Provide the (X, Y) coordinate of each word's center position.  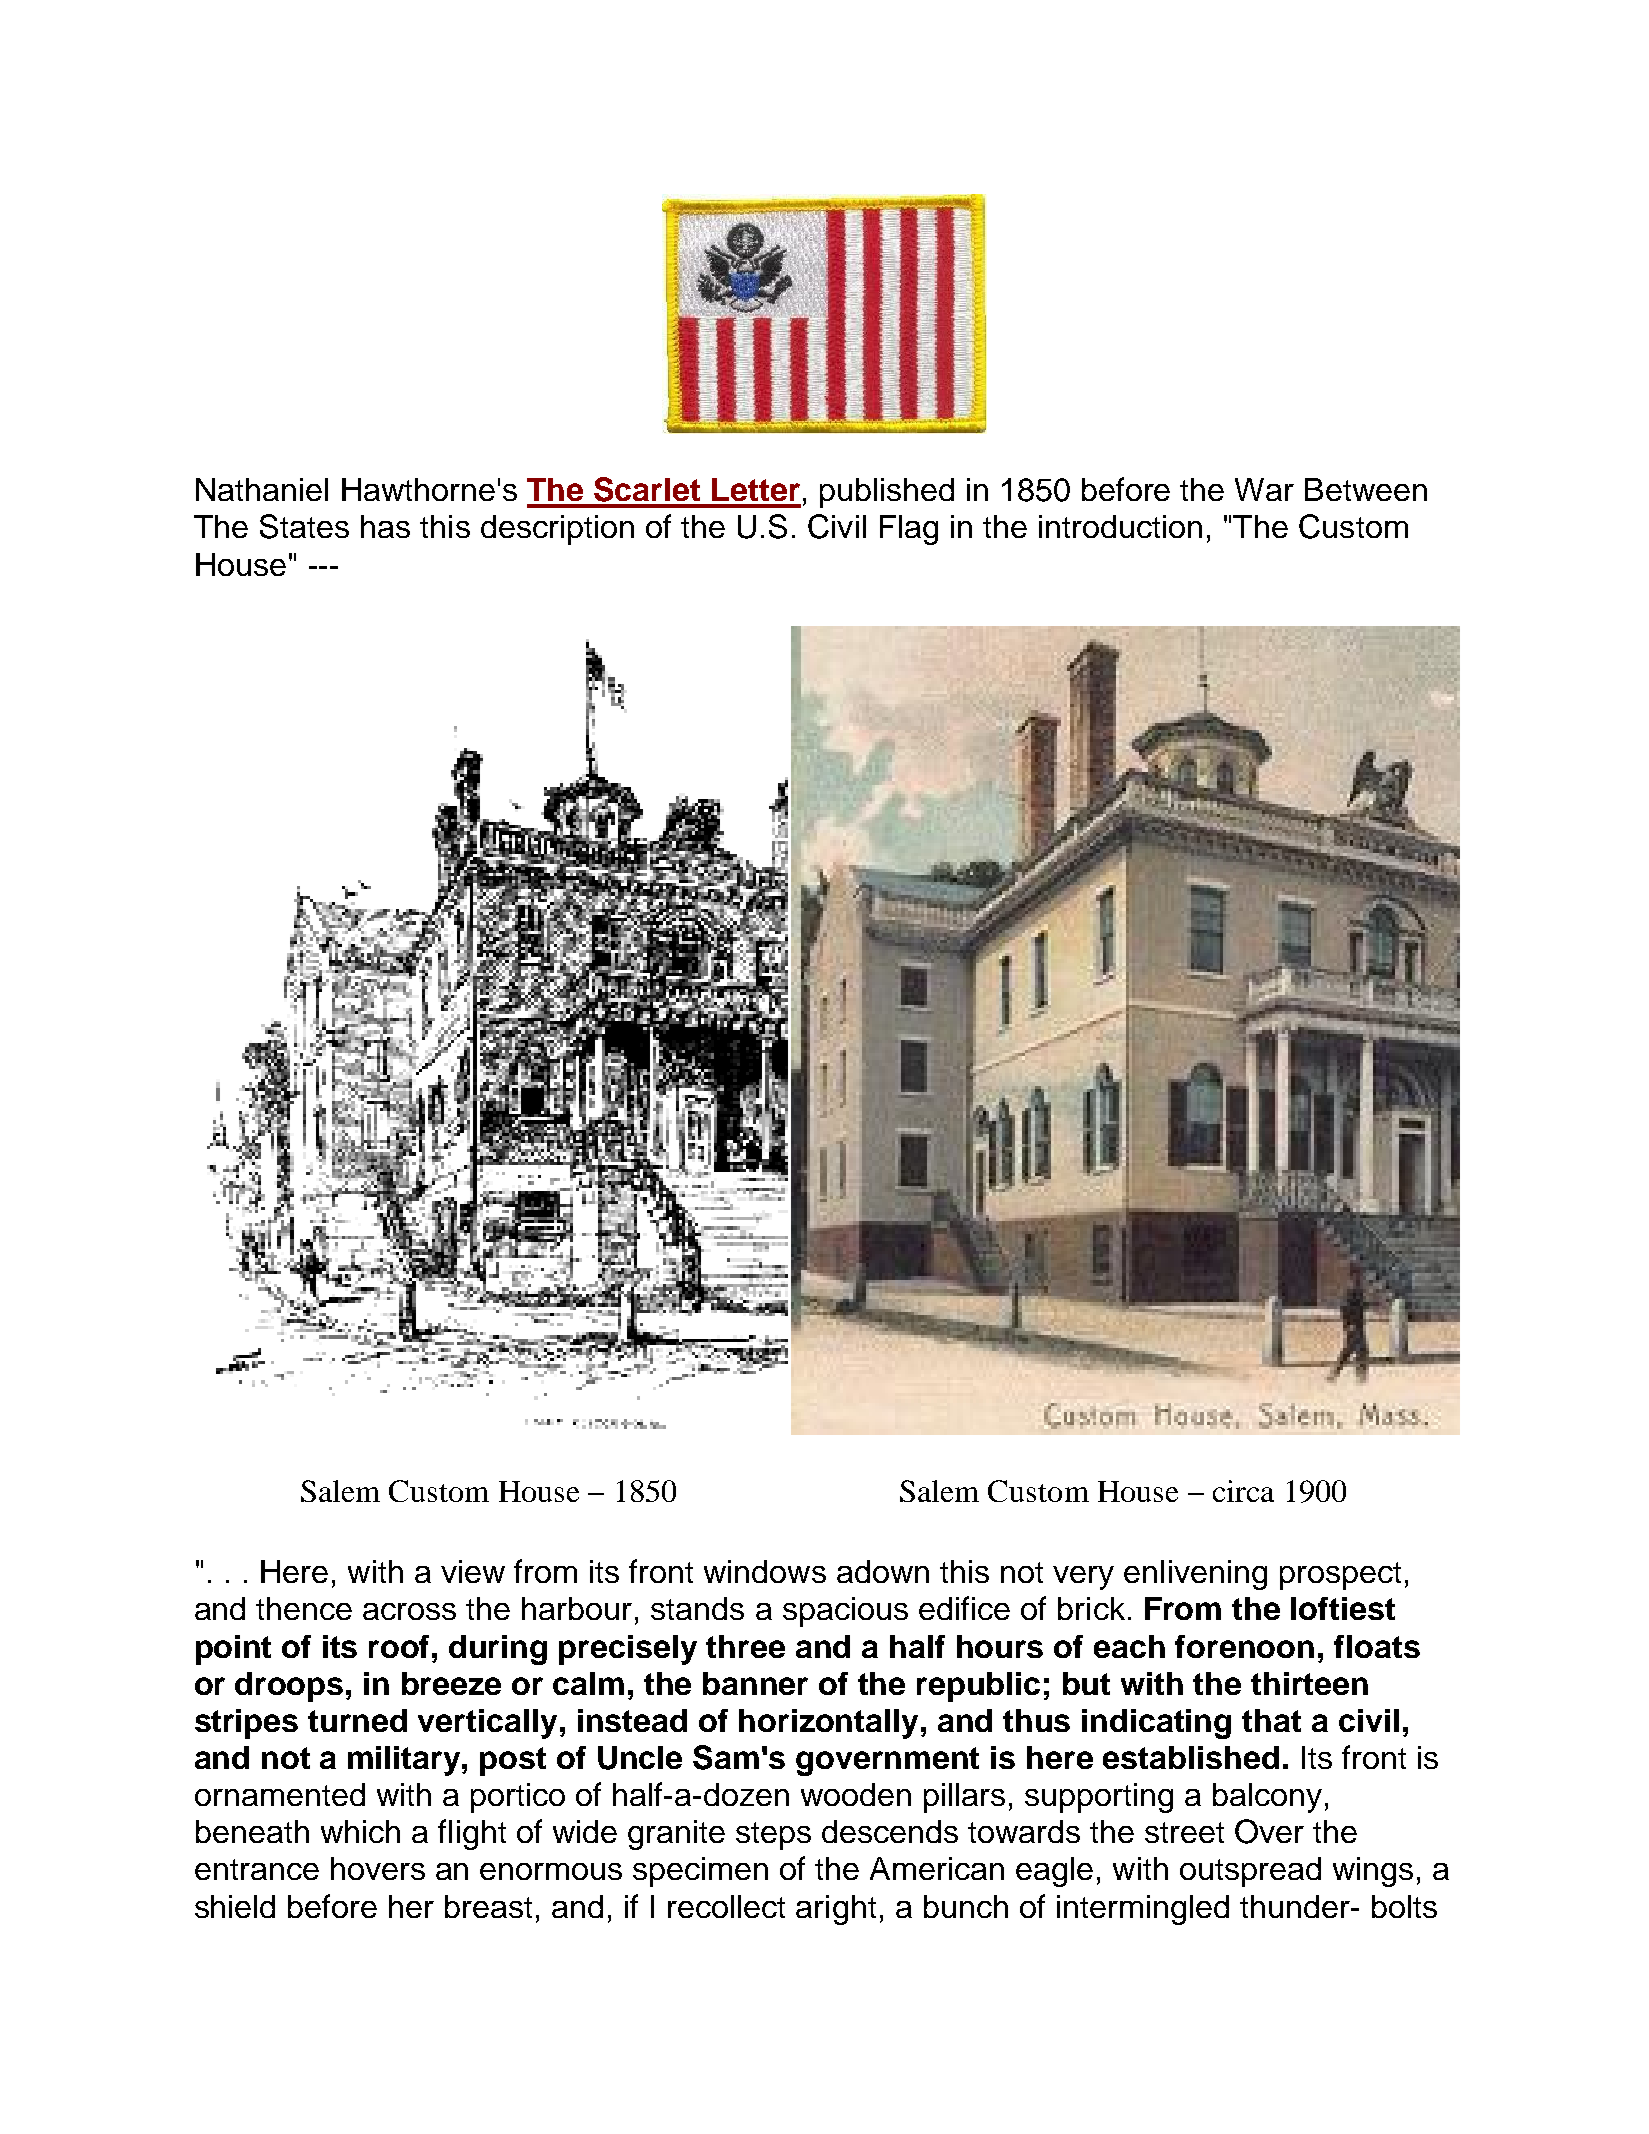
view (473, 1571)
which (360, 1831)
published (887, 493)
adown (883, 1571)
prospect (1340, 1576)
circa (1243, 1491)
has (385, 526)
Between (1366, 489)
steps (773, 1836)
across (409, 1611)
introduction (1120, 526)
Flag (909, 530)
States (304, 526)
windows (765, 1571)
